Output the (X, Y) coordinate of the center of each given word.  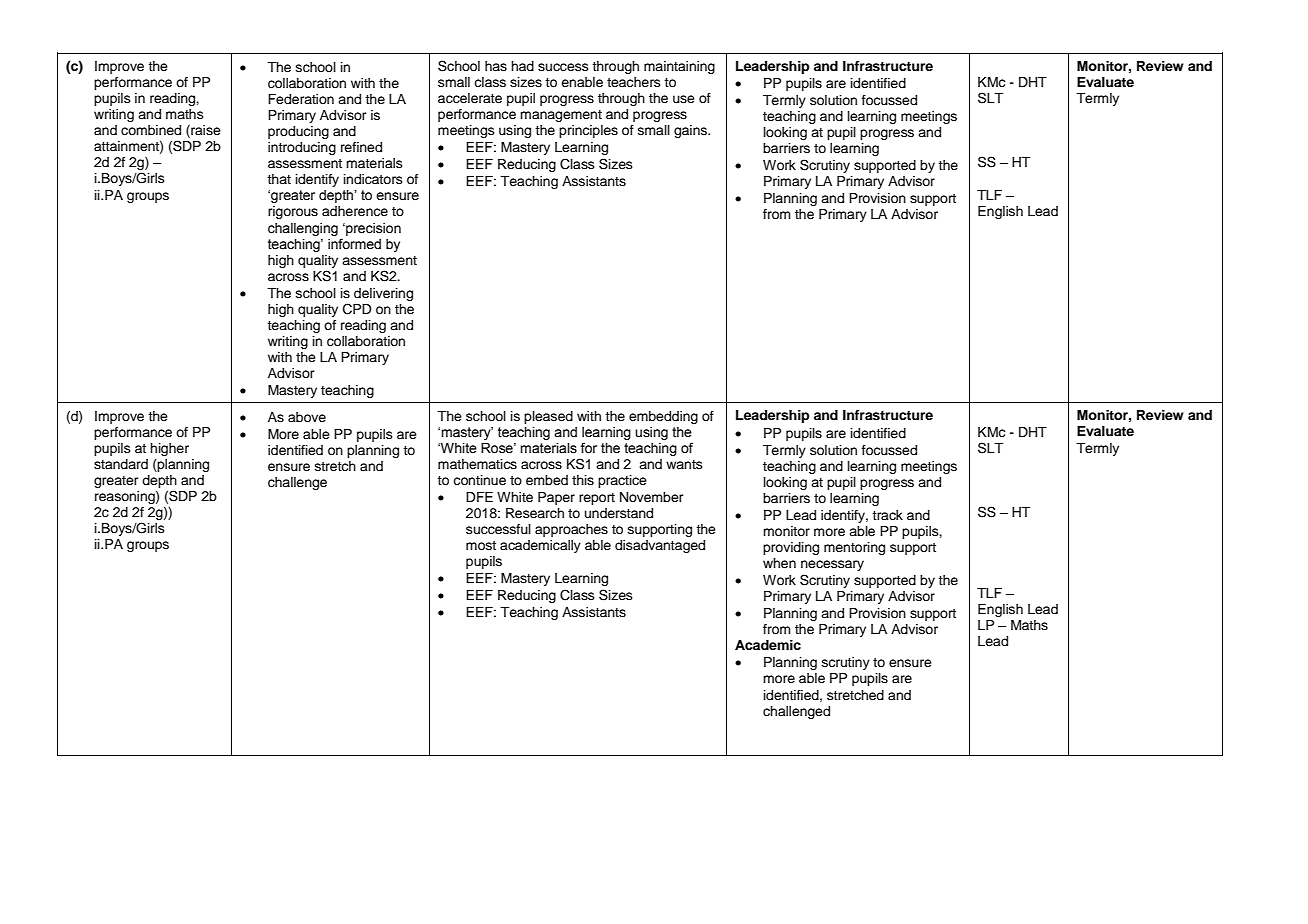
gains (692, 131)
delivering (383, 294)
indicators (373, 179)
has (496, 66)
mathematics (477, 464)
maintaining (679, 67)
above (307, 417)
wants (684, 464)
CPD (357, 309)
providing (791, 548)
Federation (301, 99)
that (279, 179)
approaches (571, 530)
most (481, 545)
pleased (548, 417)
